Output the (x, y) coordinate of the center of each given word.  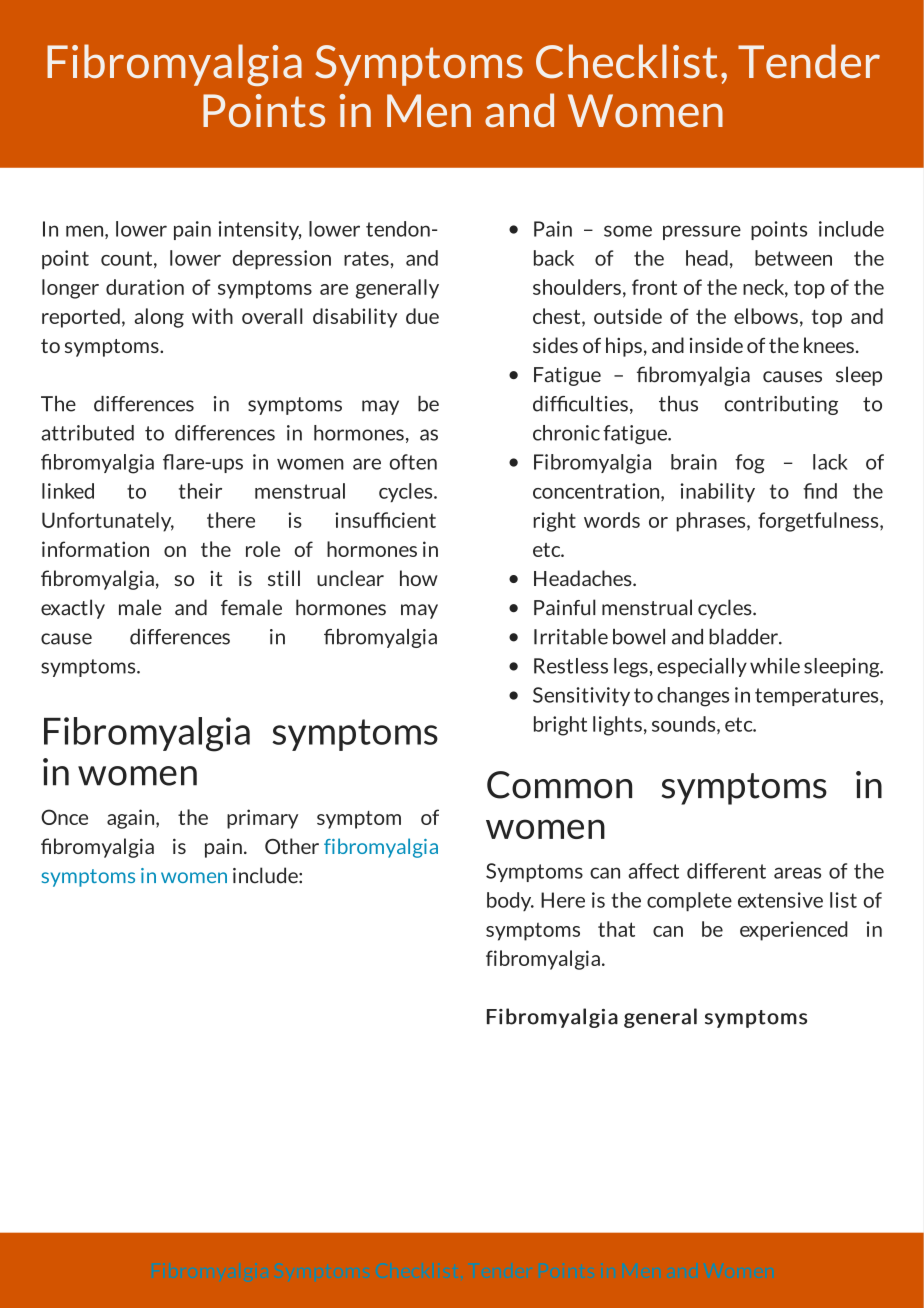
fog (750, 464)
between (793, 258)
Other (292, 846)
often (413, 462)
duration (145, 287)
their (200, 491)
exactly (73, 609)
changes (693, 697)
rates (366, 258)
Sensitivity (581, 696)
